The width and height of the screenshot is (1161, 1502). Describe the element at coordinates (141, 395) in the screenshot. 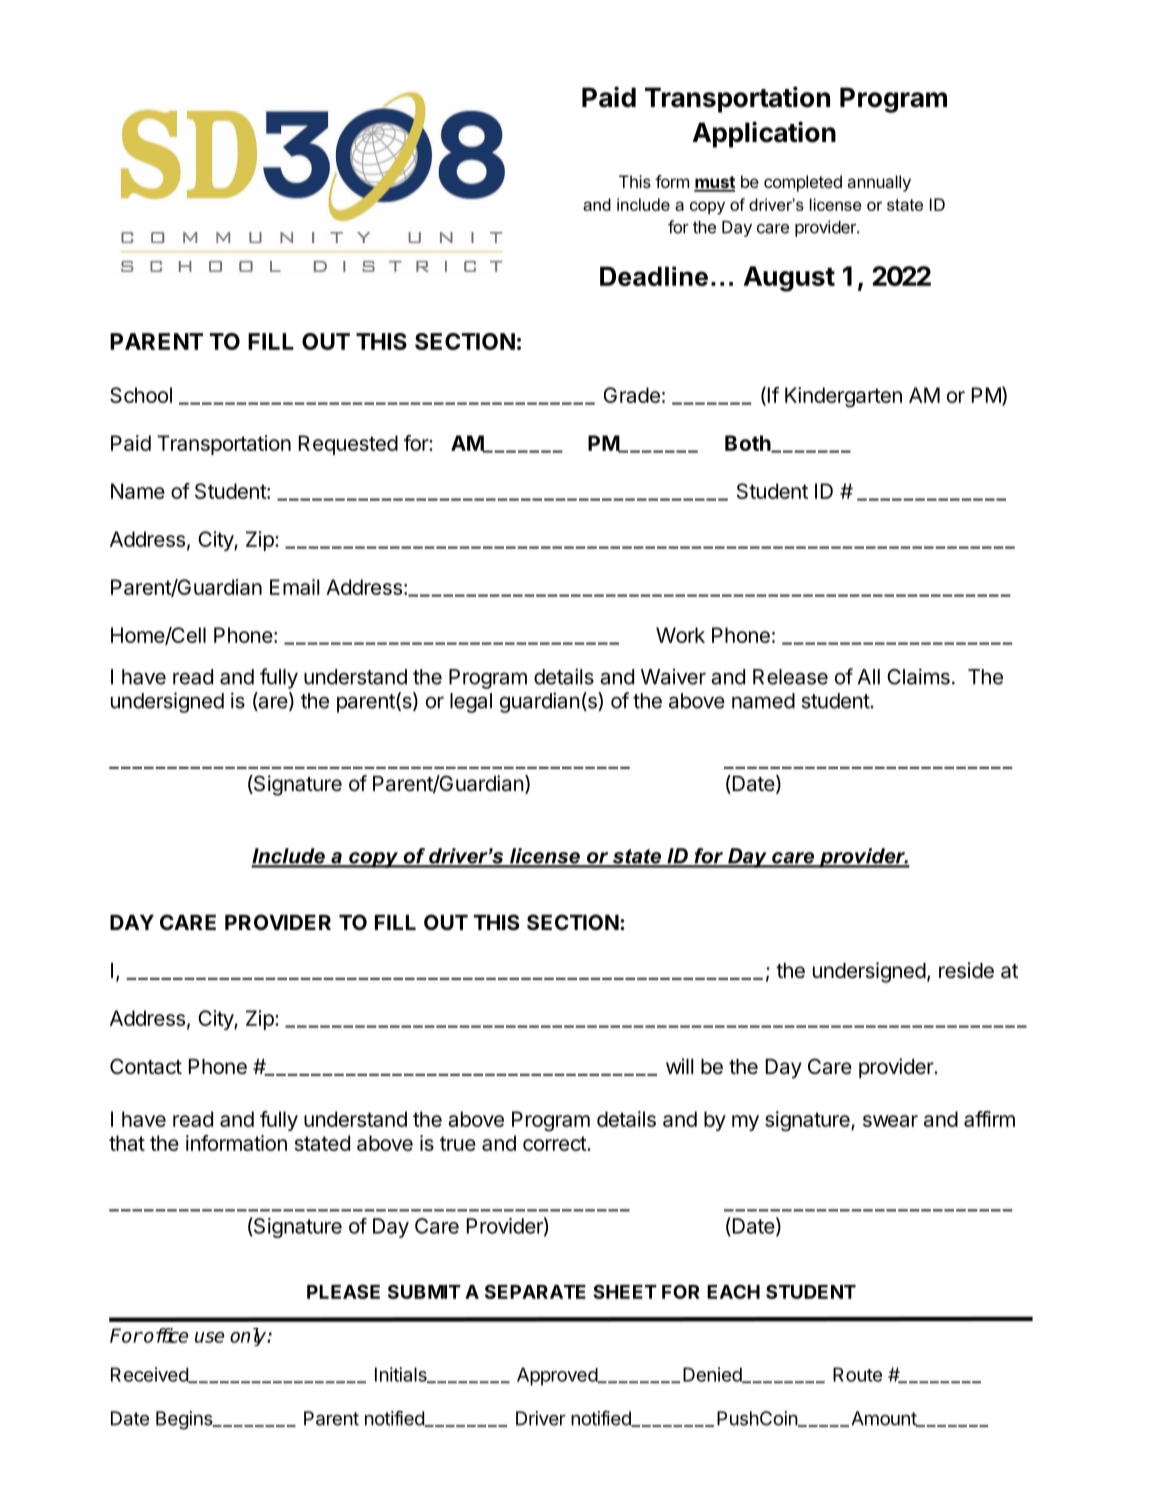

I see `School` at that location.
